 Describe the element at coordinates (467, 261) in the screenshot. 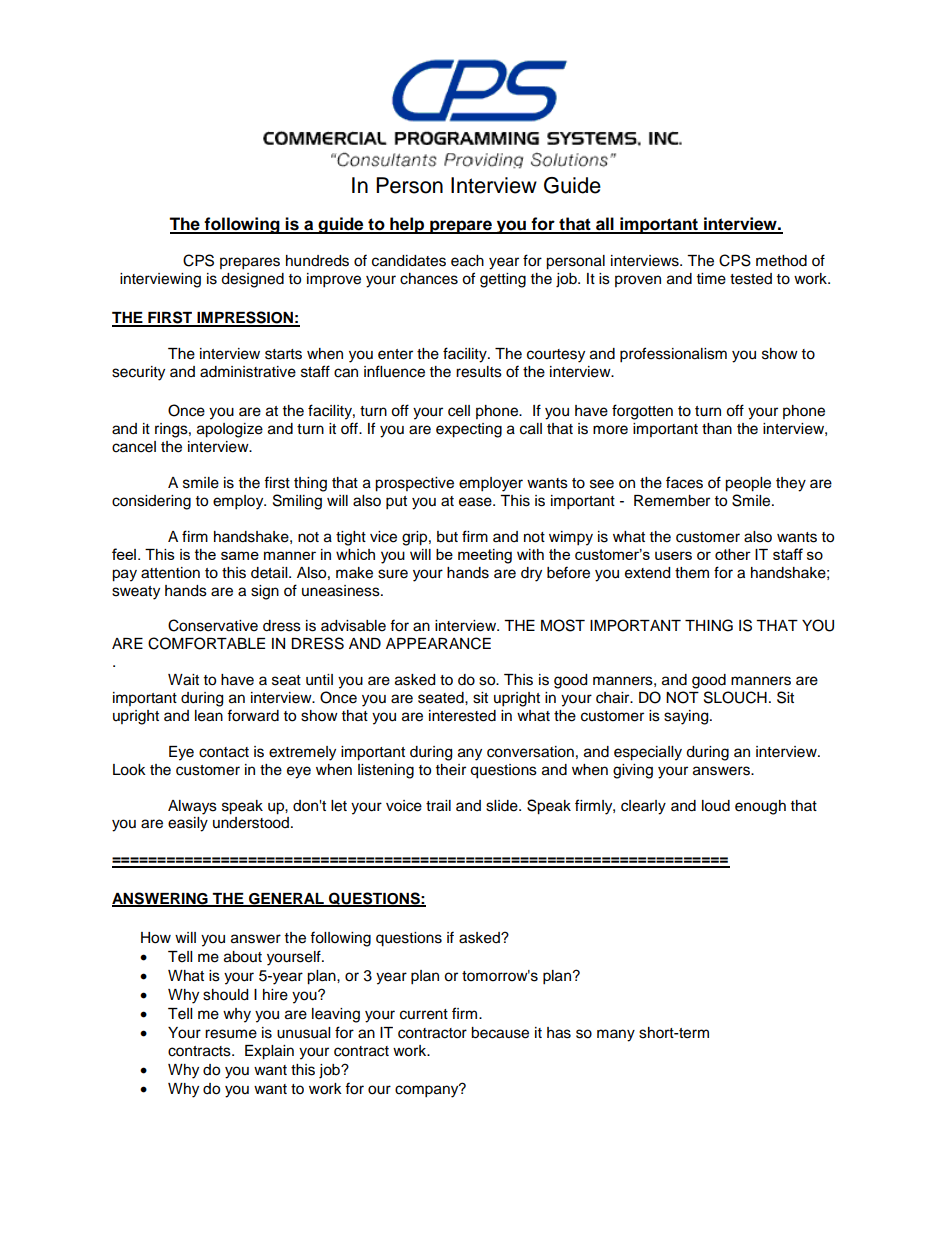

I see `each` at that location.
